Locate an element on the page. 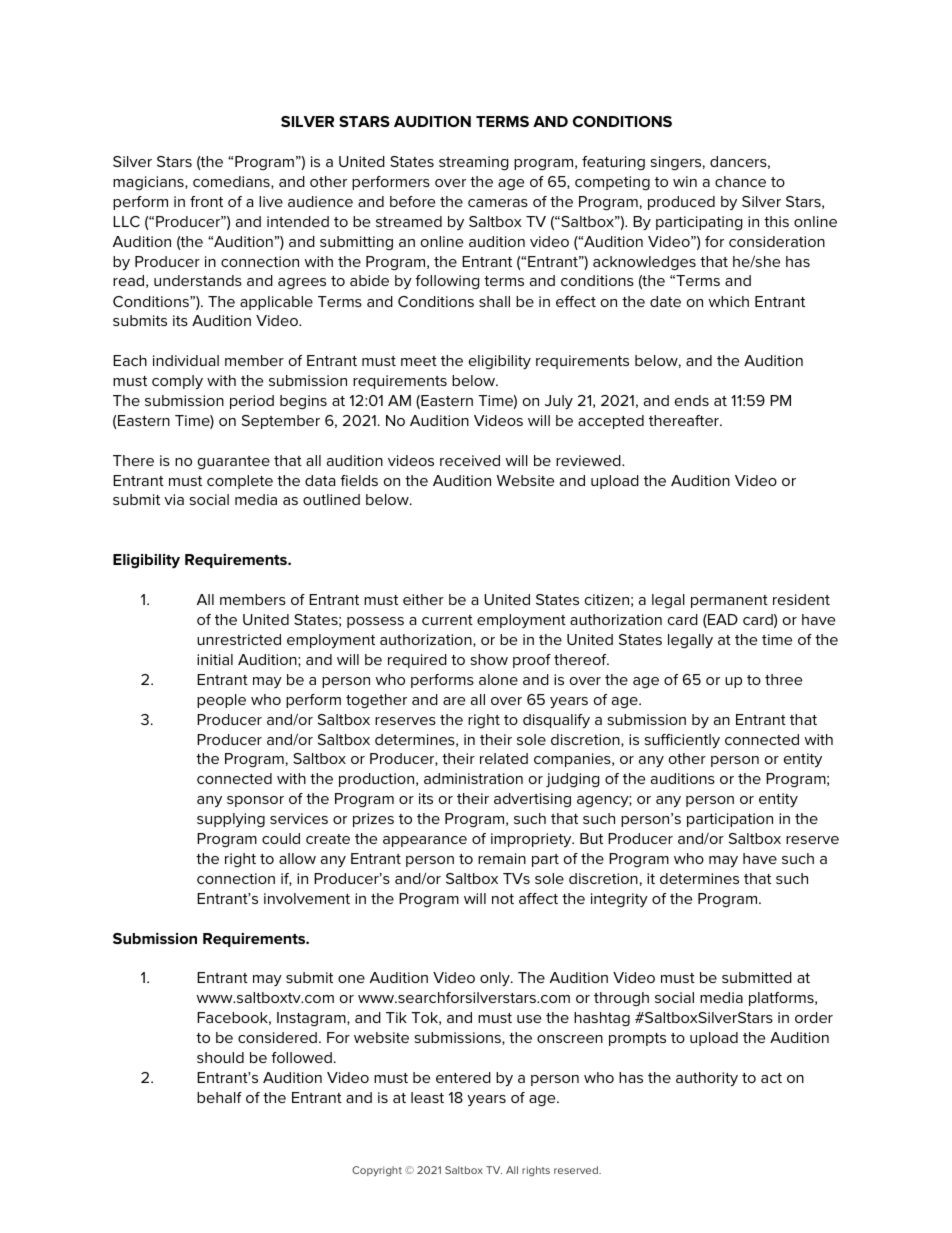 The image size is (952, 1233). front is located at coordinates (206, 201).
